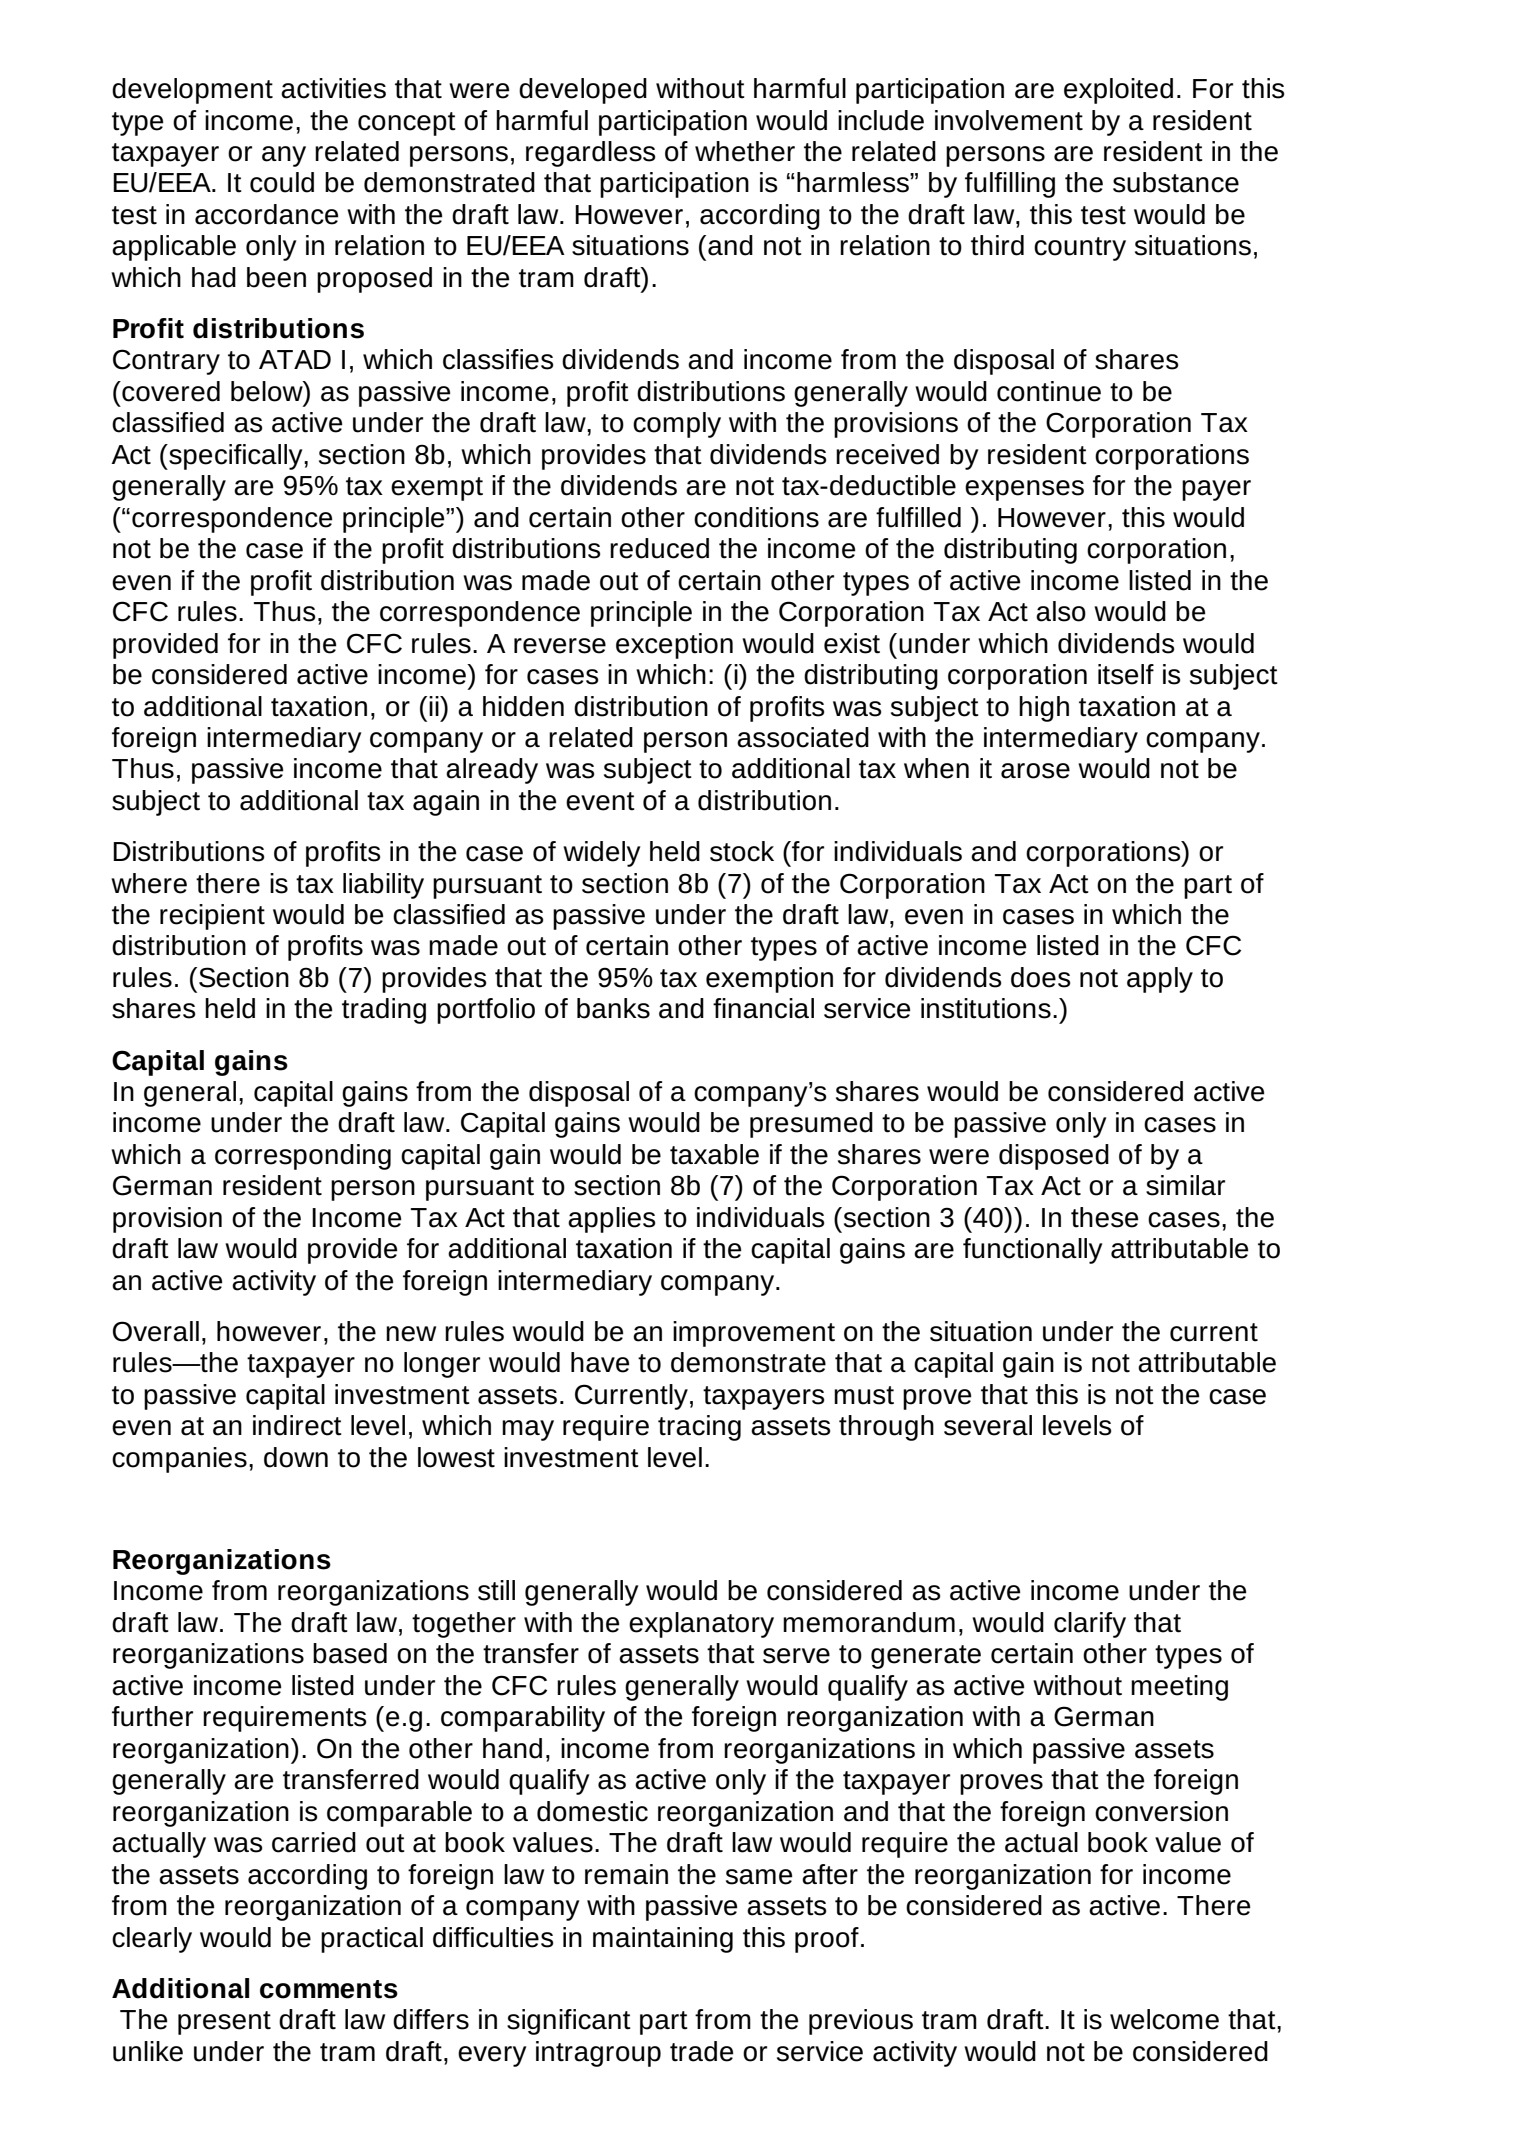  I want to click on widely, so click(601, 854).
